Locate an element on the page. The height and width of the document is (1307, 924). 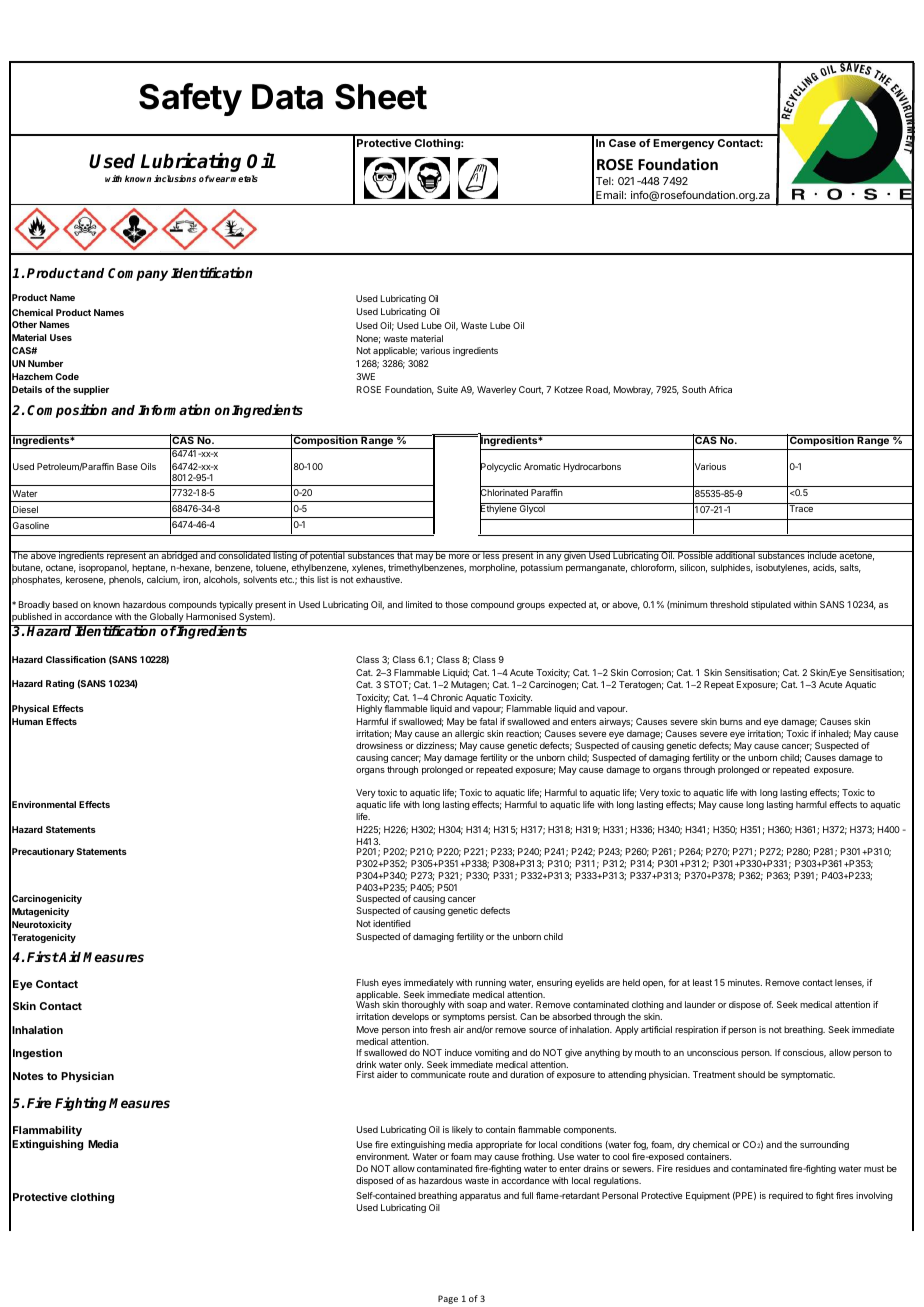
Emergency is located at coordinates (683, 144).
